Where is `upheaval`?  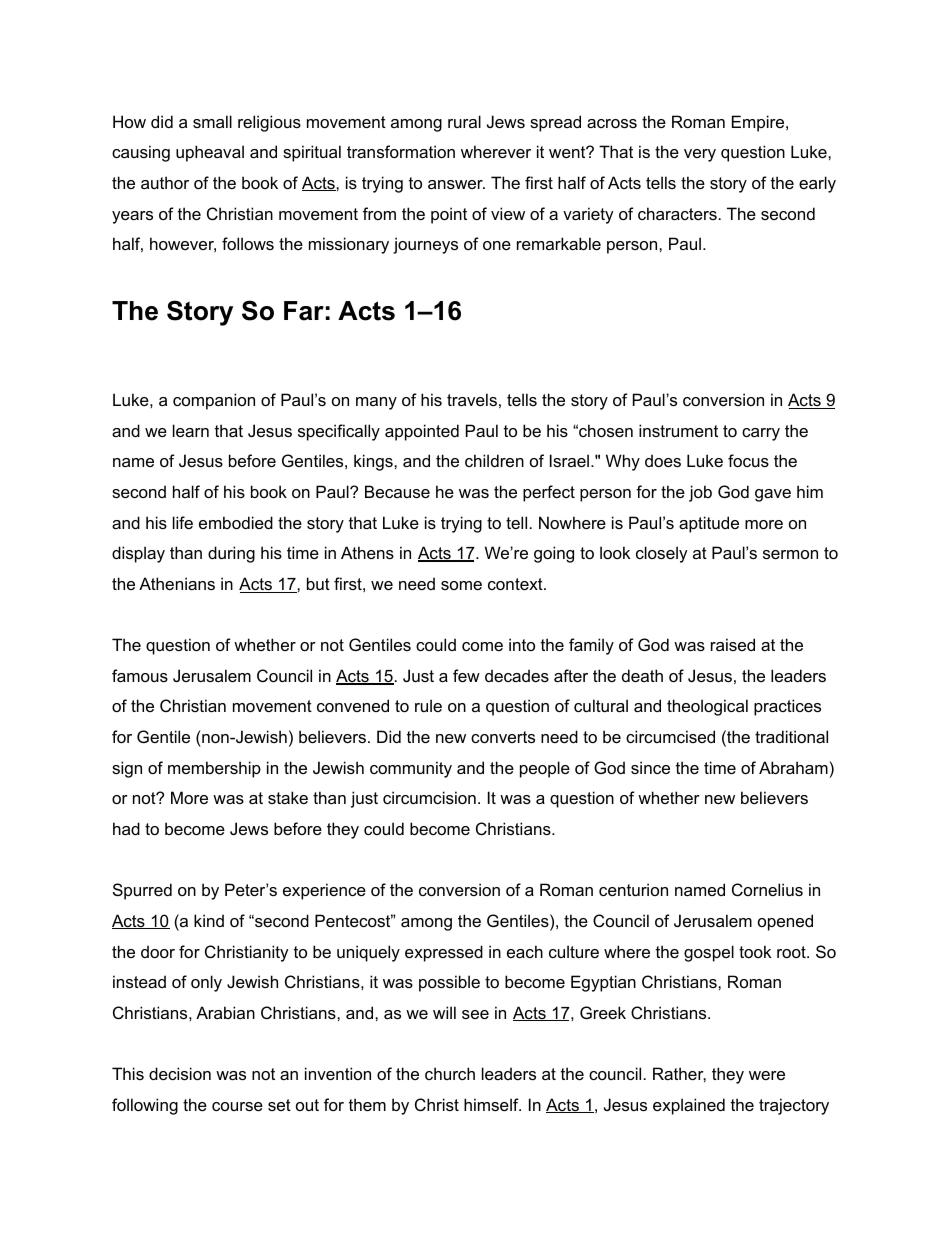 upheaval is located at coordinates (210, 153).
